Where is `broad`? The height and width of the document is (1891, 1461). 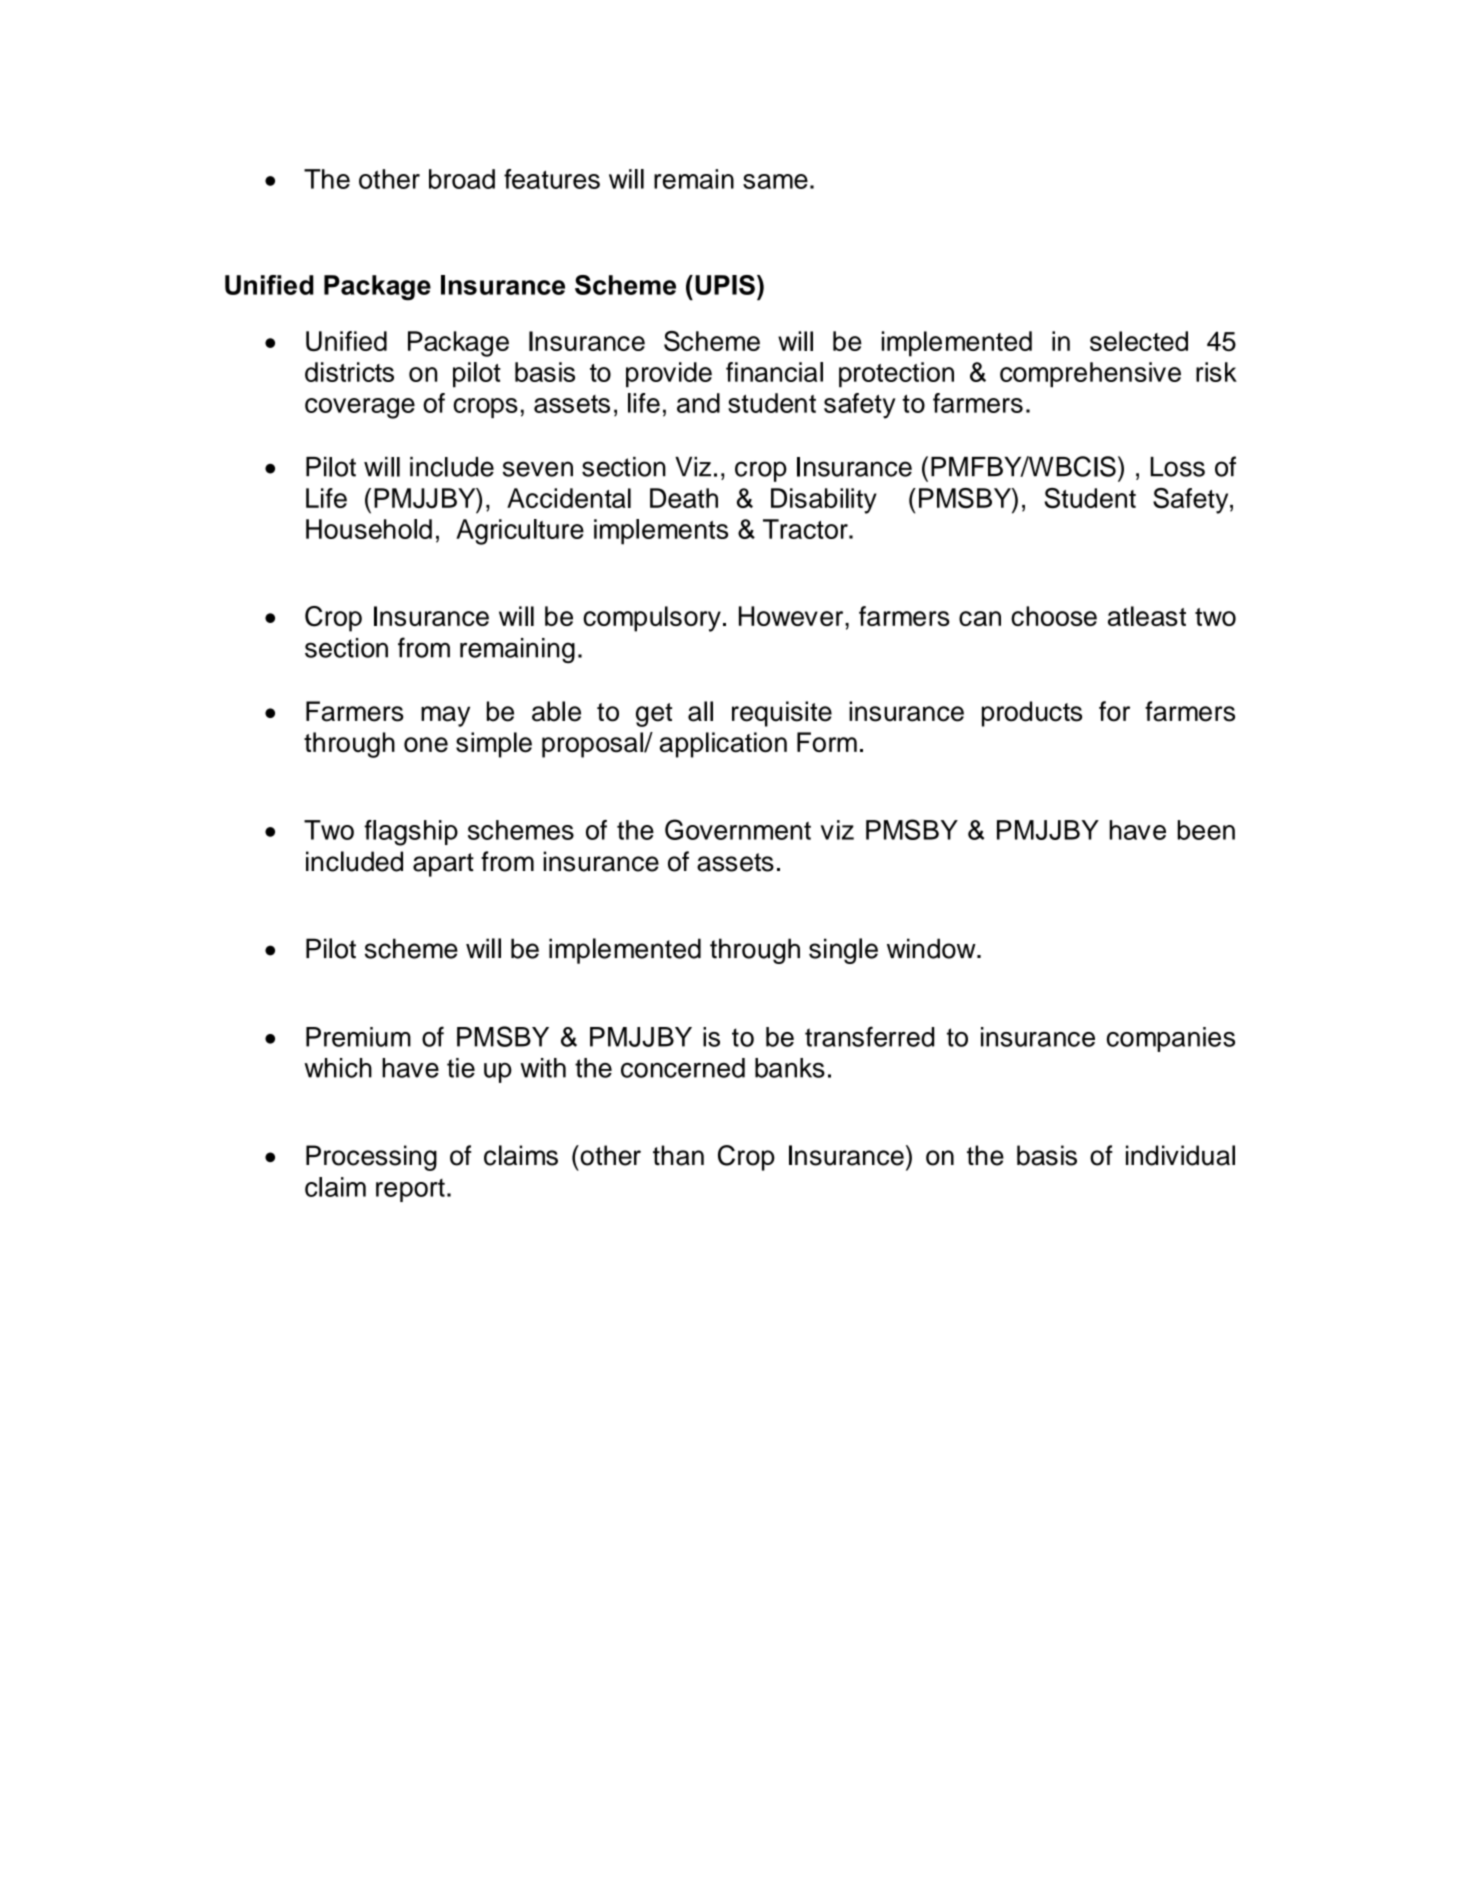 broad is located at coordinates (462, 179).
